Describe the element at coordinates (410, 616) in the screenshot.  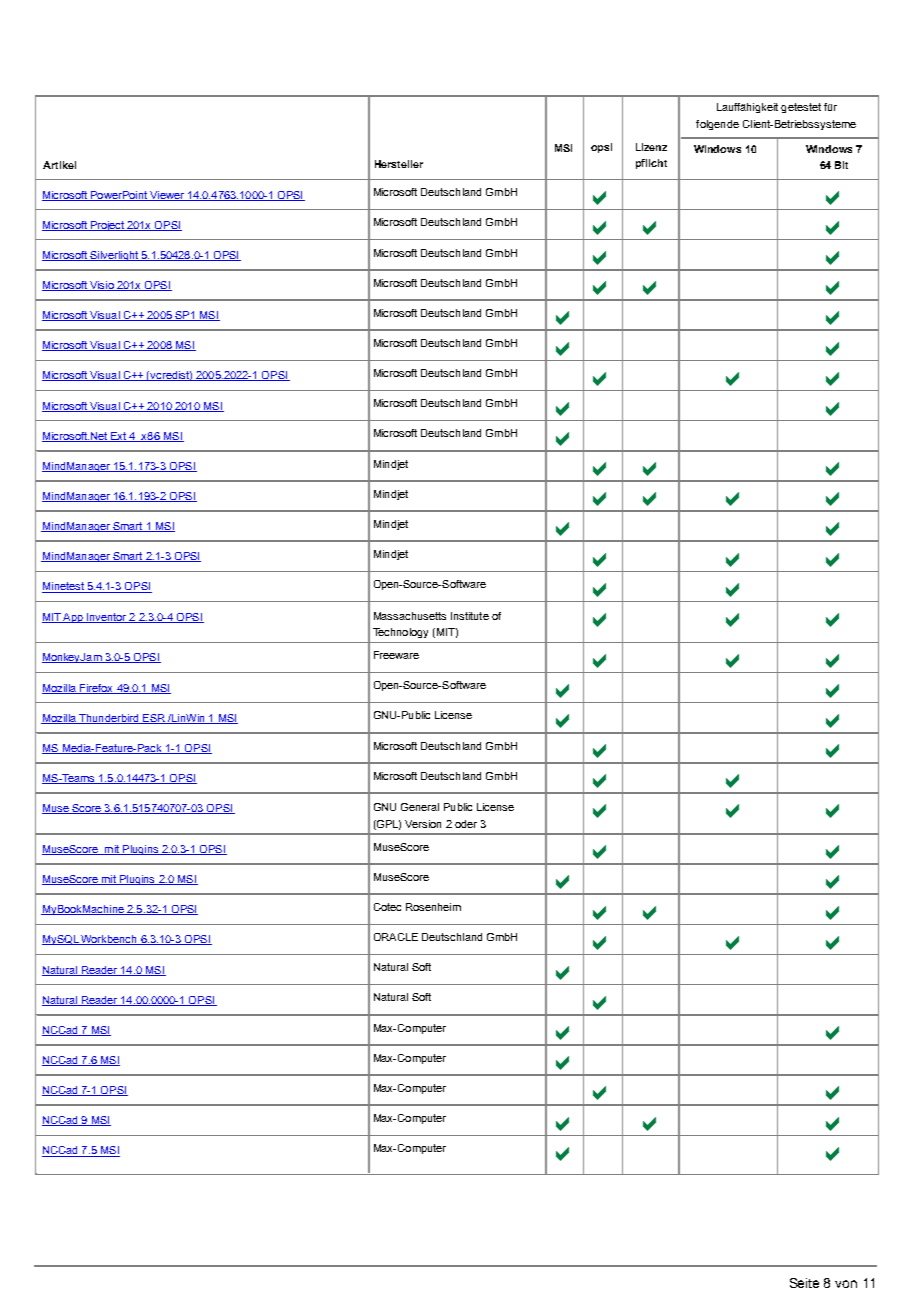
I see `Massachusetts` at that location.
